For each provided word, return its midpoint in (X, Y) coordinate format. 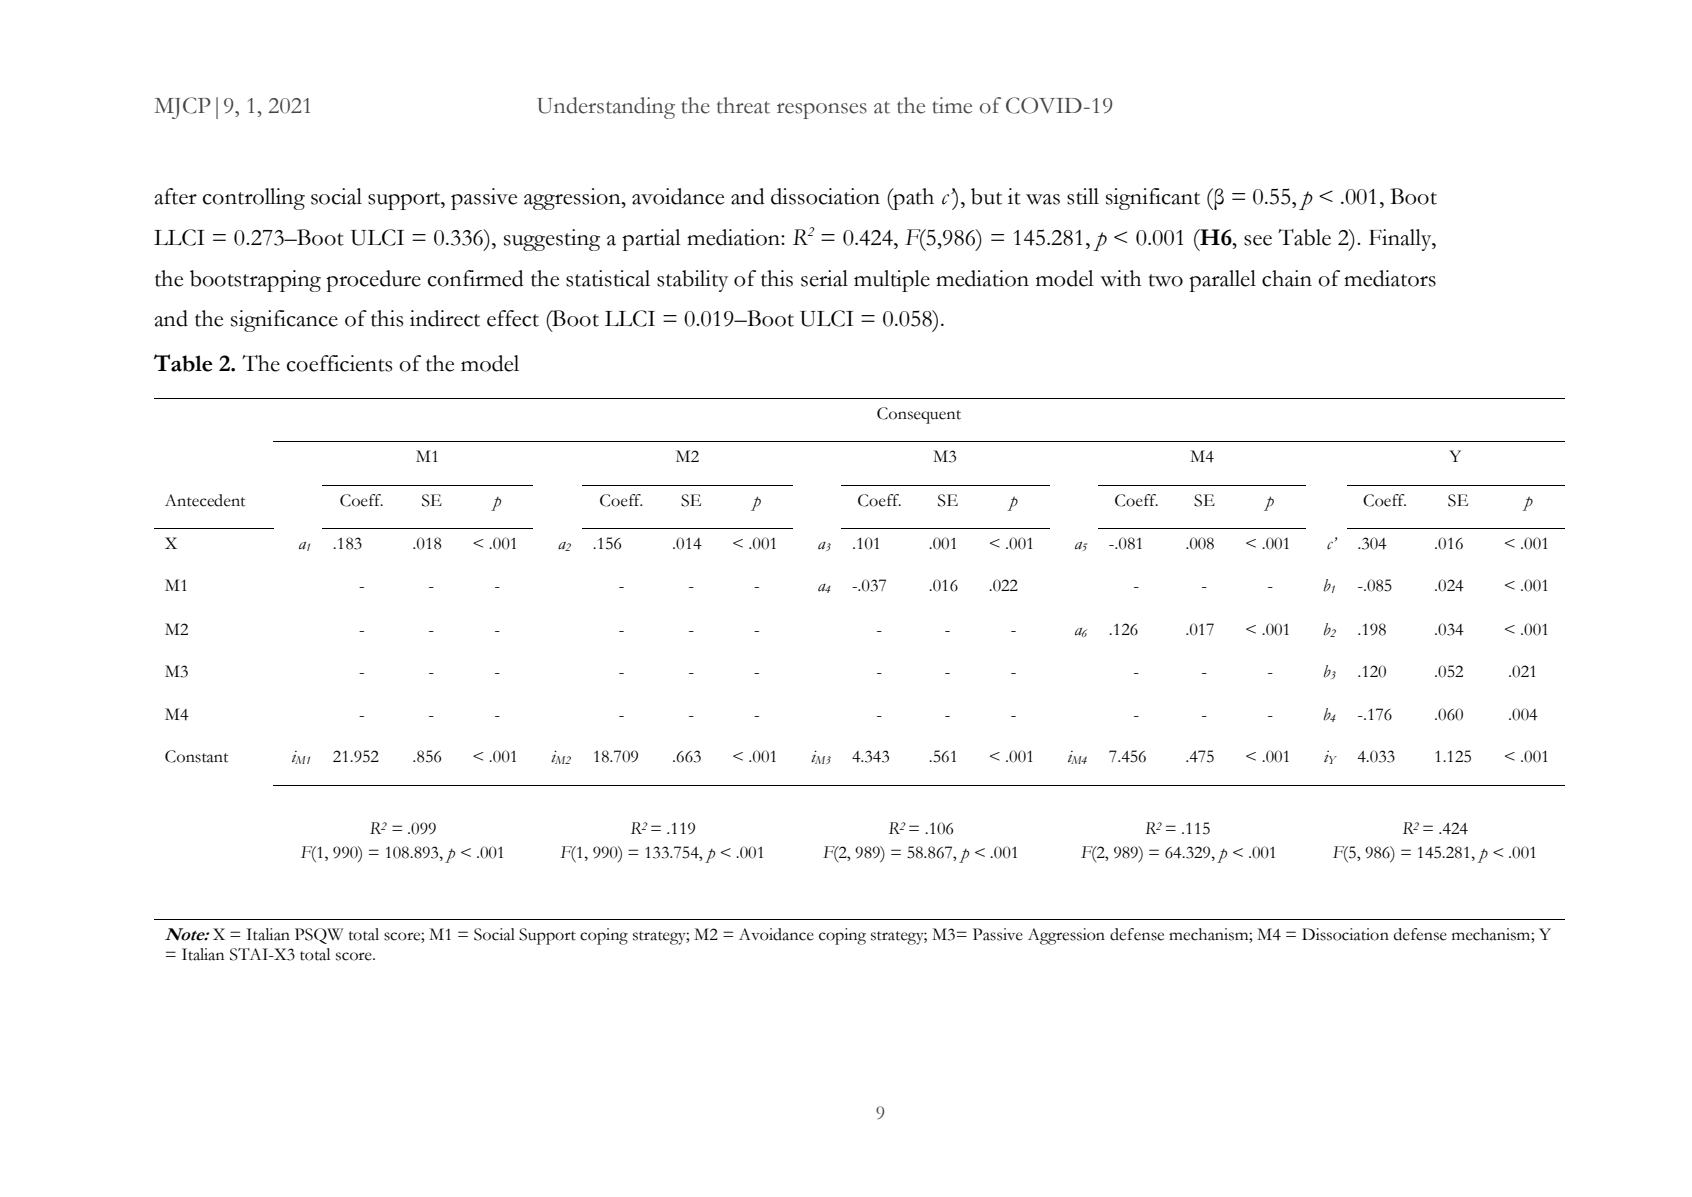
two (1165, 280)
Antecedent (205, 500)
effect (513, 318)
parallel (1222, 281)
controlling (254, 199)
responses (822, 111)
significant (1153, 199)
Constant (196, 756)
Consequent (919, 415)
